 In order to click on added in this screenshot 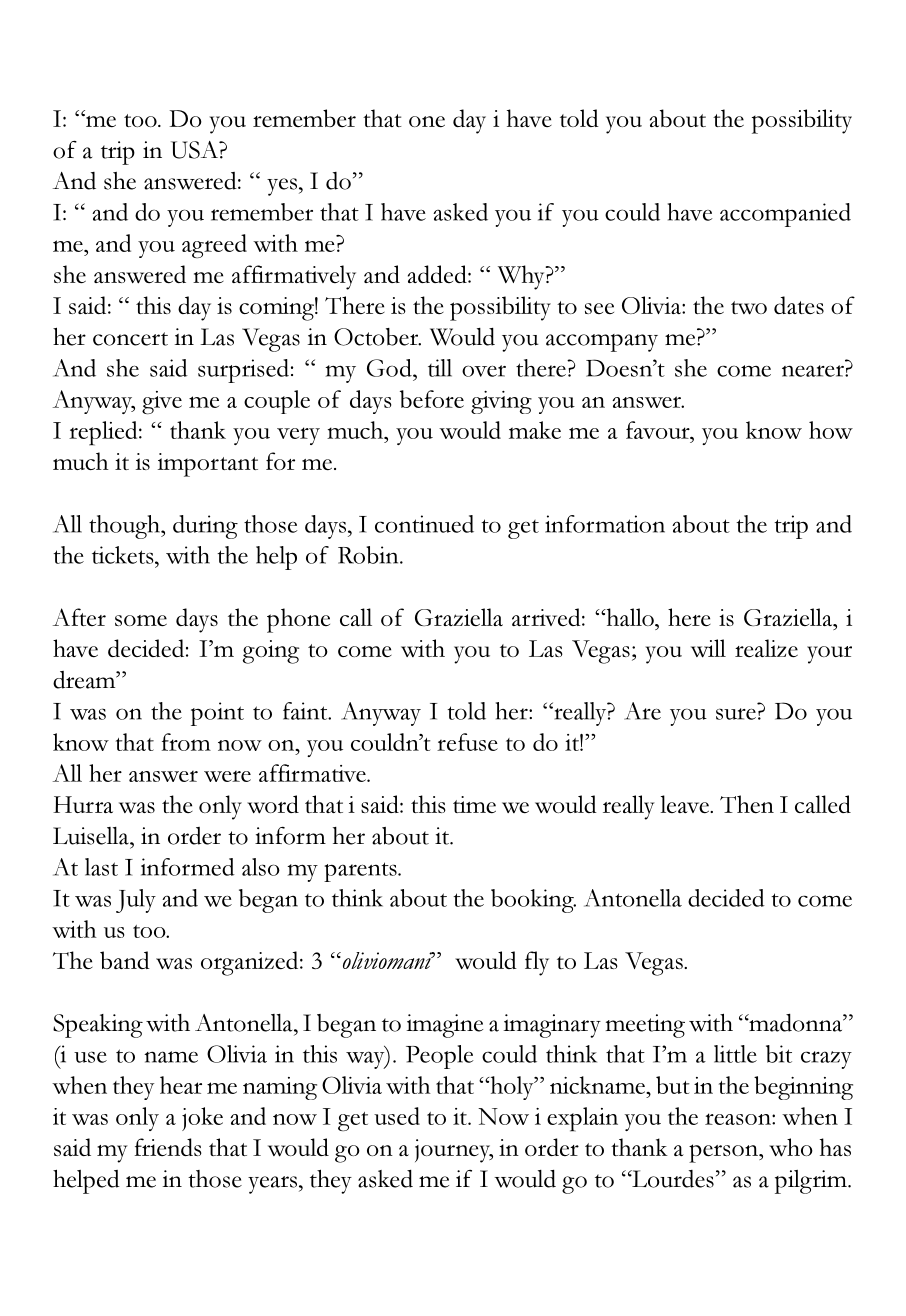, I will do `click(438, 274)`.
